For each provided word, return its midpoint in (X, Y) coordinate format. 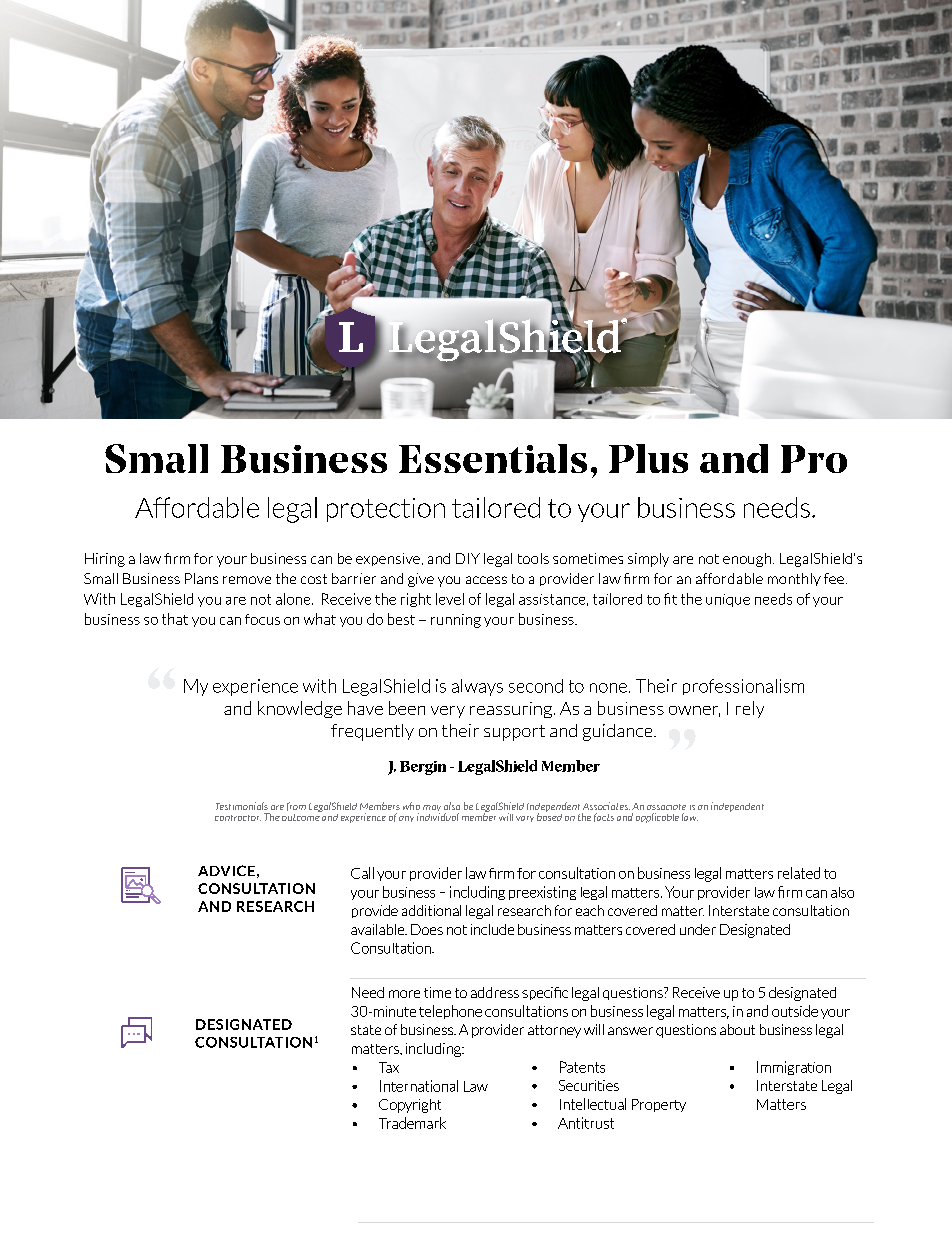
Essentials (493, 458)
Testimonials (242, 806)
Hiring (105, 560)
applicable (657, 818)
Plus (648, 458)
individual (438, 817)
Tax (389, 1067)
